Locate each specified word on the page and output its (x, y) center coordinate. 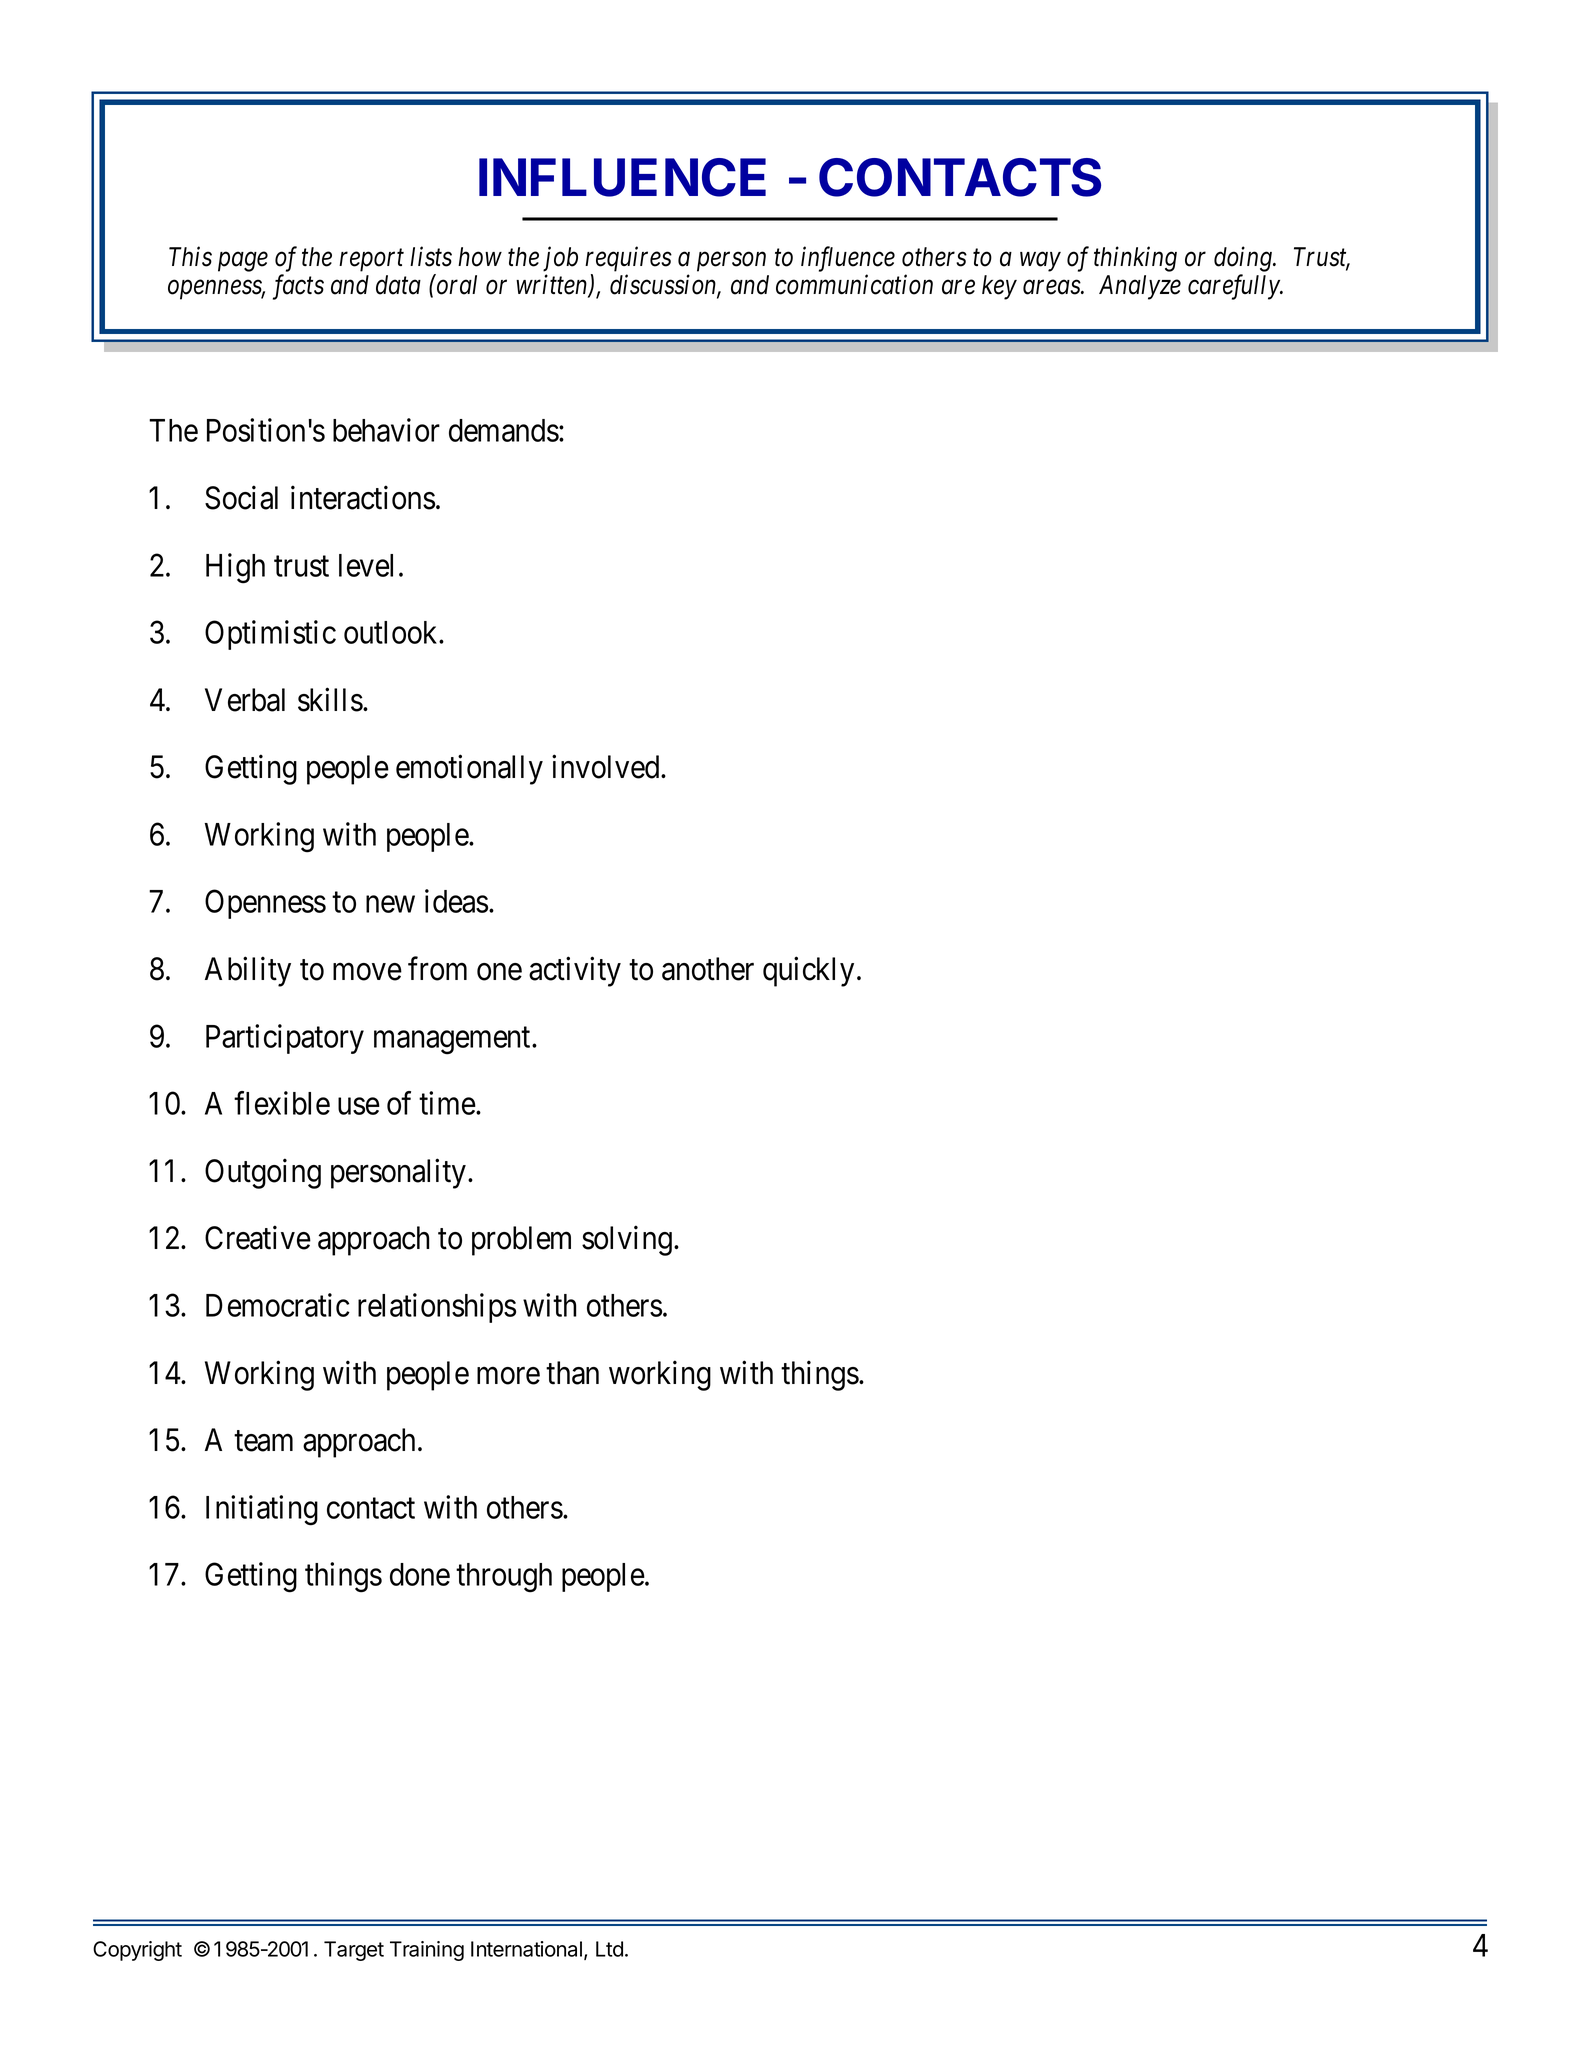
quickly (808, 972)
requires (628, 259)
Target (354, 1951)
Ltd (609, 1949)
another (708, 969)
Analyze (1140, 287)
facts (298, 287)
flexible (282, 1103)
